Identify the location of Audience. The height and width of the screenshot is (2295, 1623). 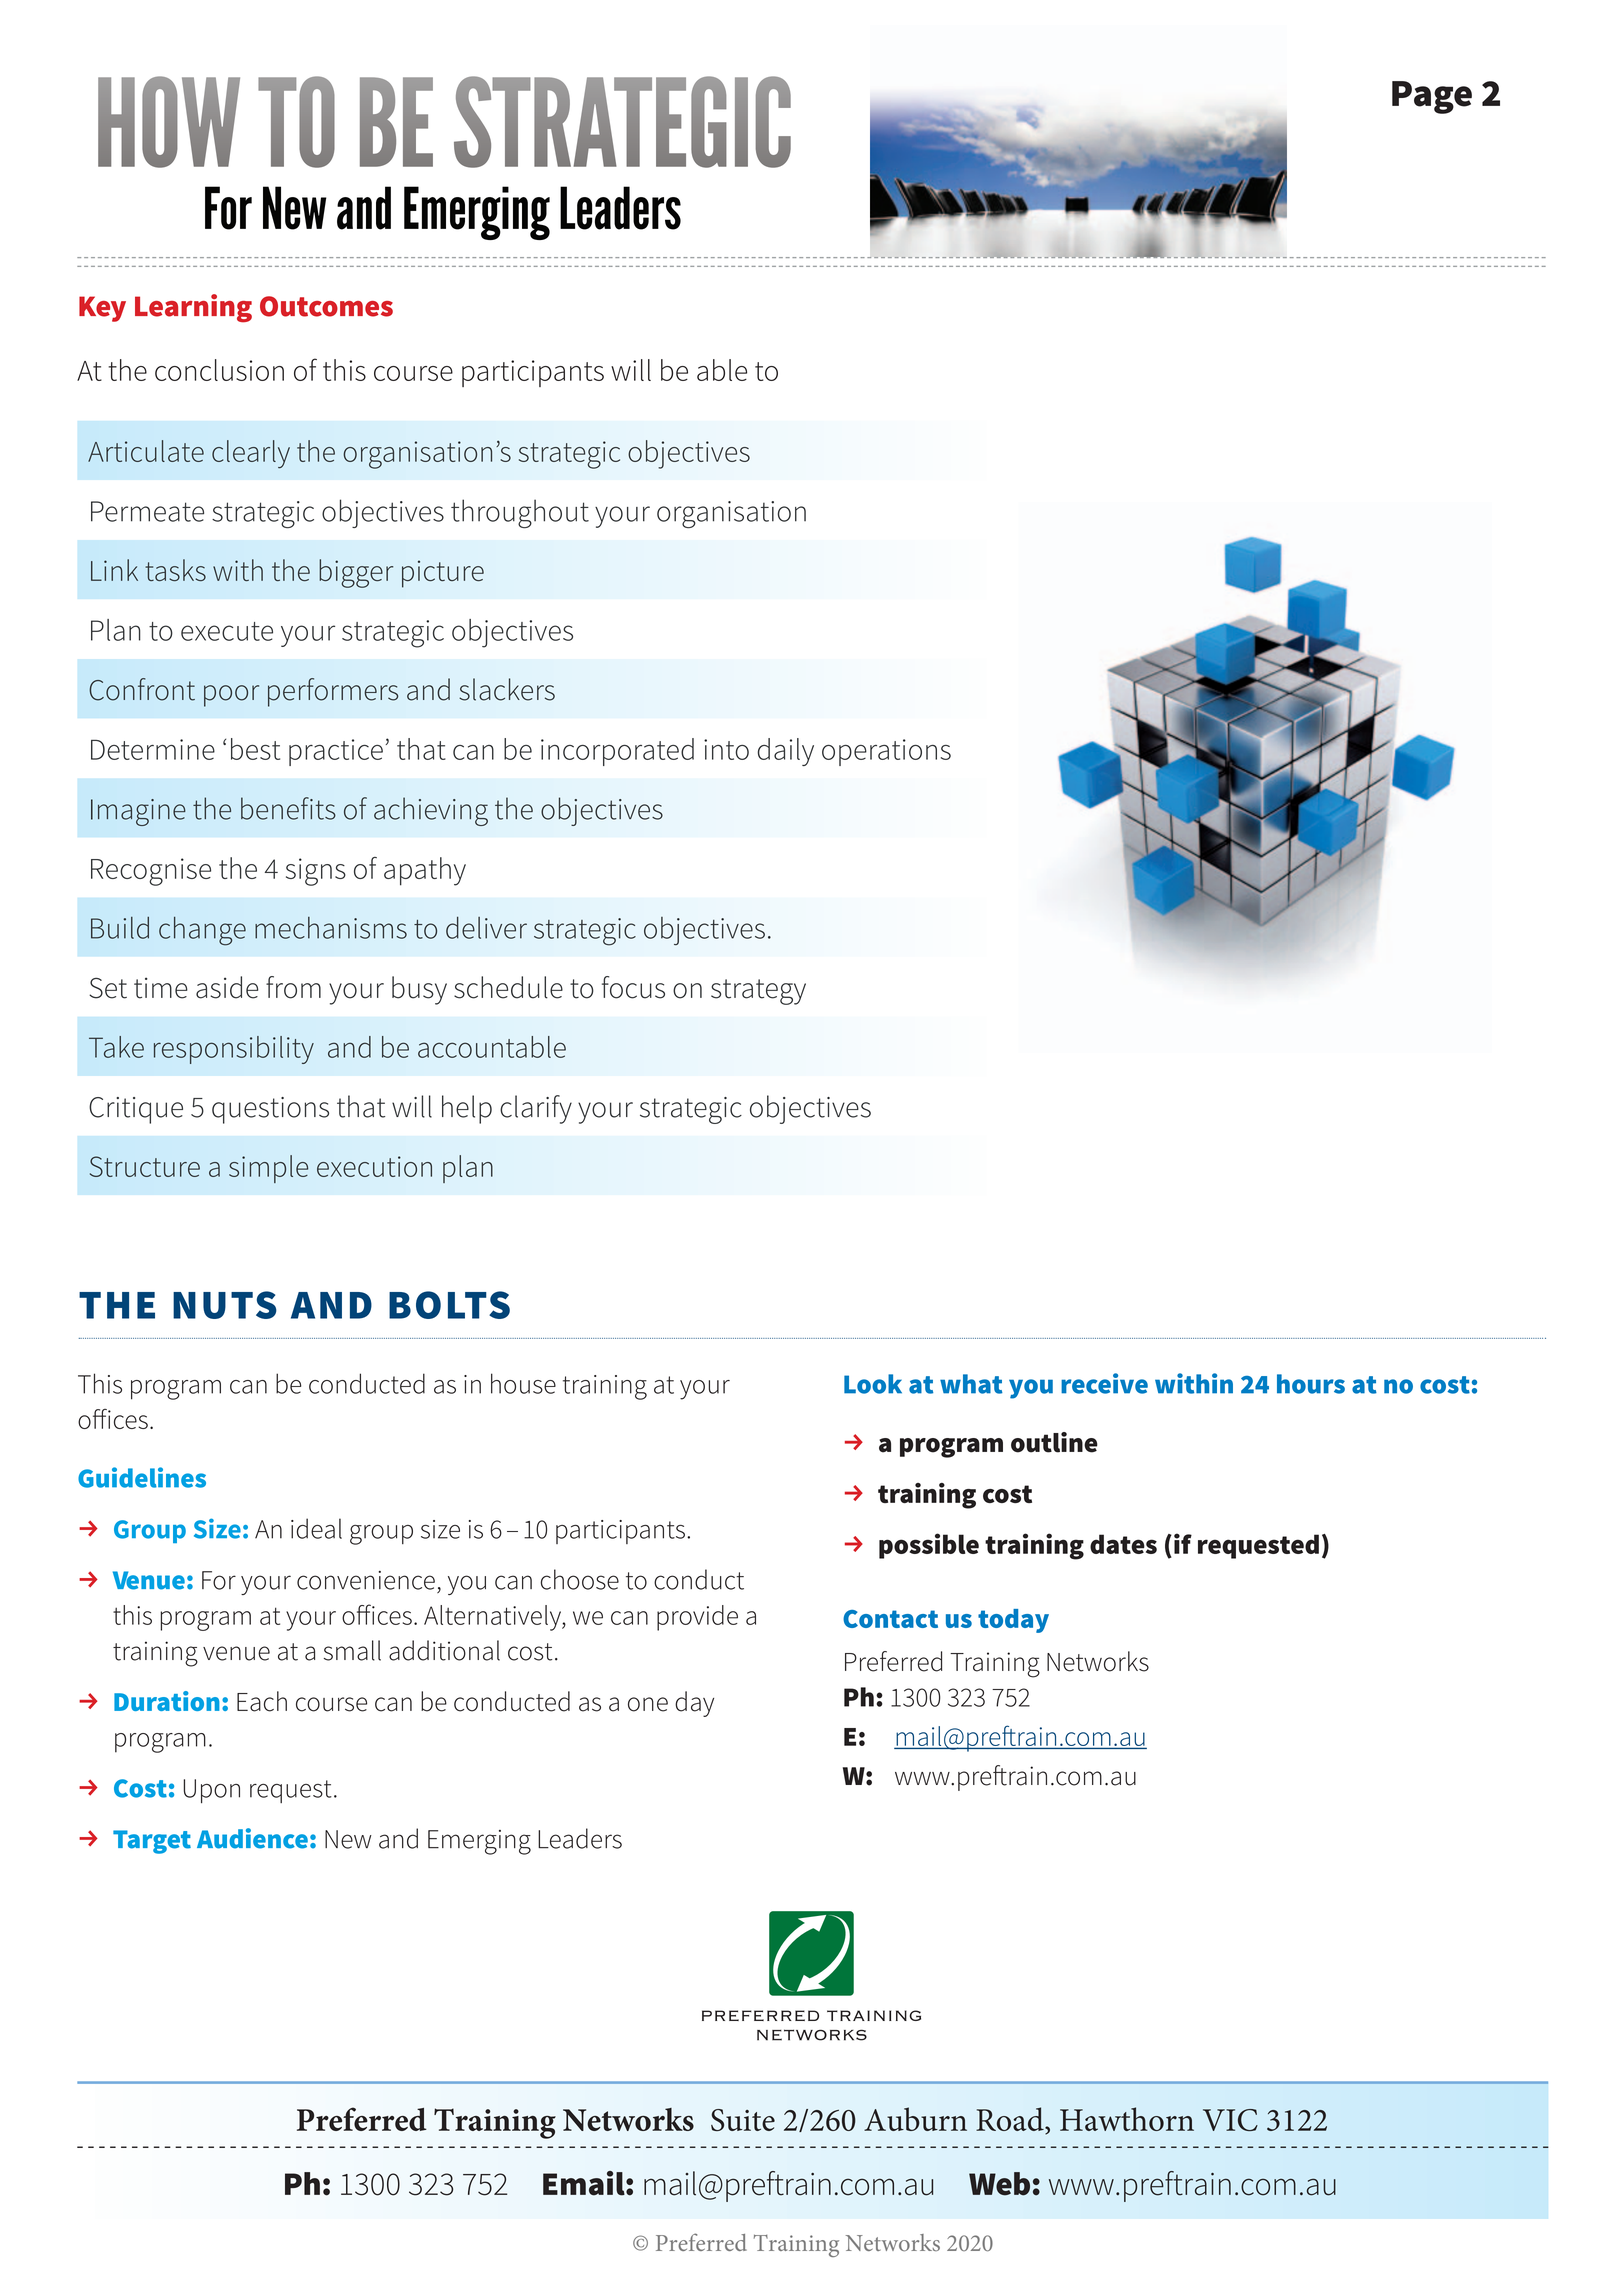
(252, 1838).
